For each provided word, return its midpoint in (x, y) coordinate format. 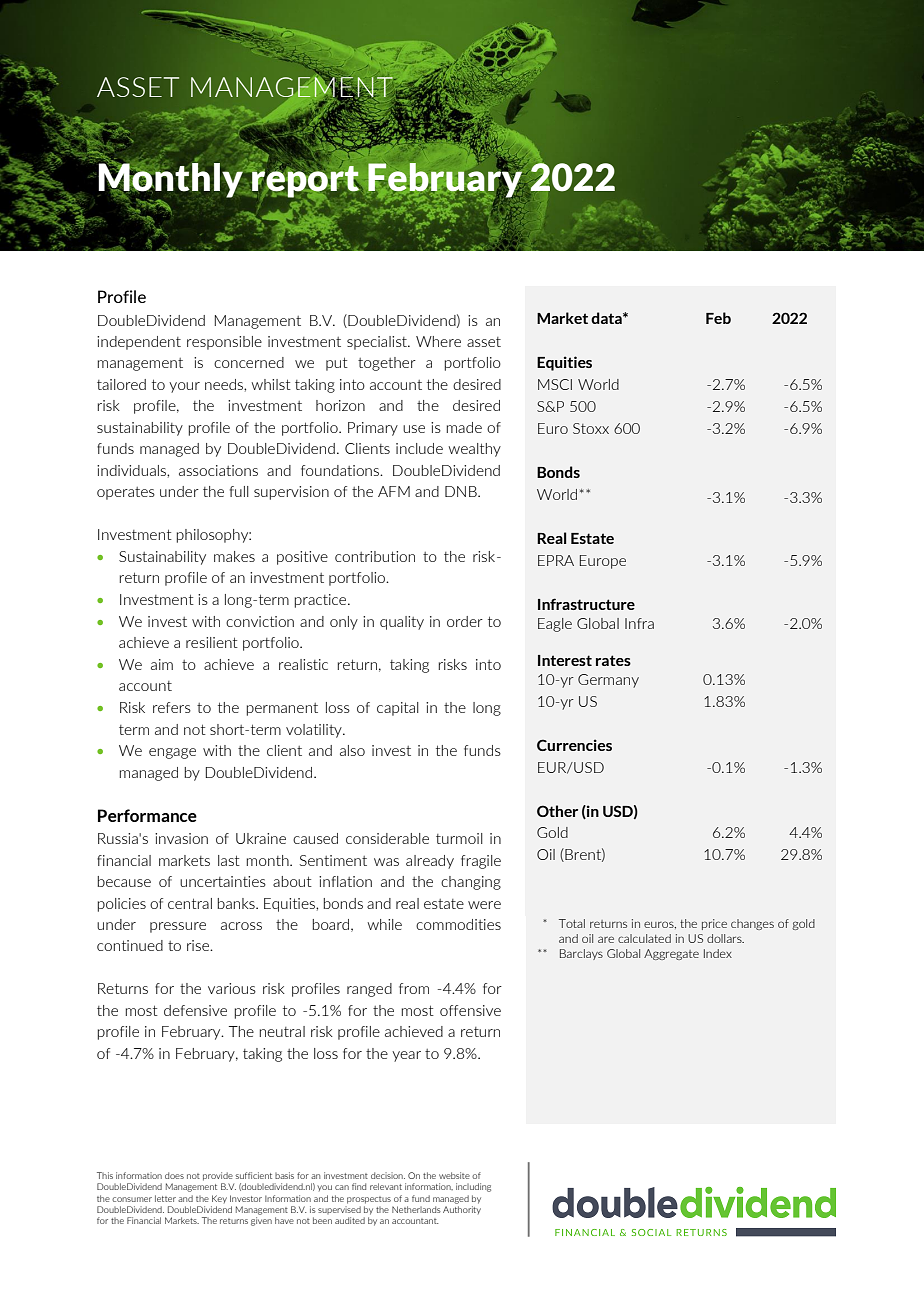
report (305, 182)
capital (398, 709)
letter (165, 1198)
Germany (608, 681)
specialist (378, 343)
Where (438, 341)
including (473, 1187)
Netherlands (416, 1209)
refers (172, 707)
